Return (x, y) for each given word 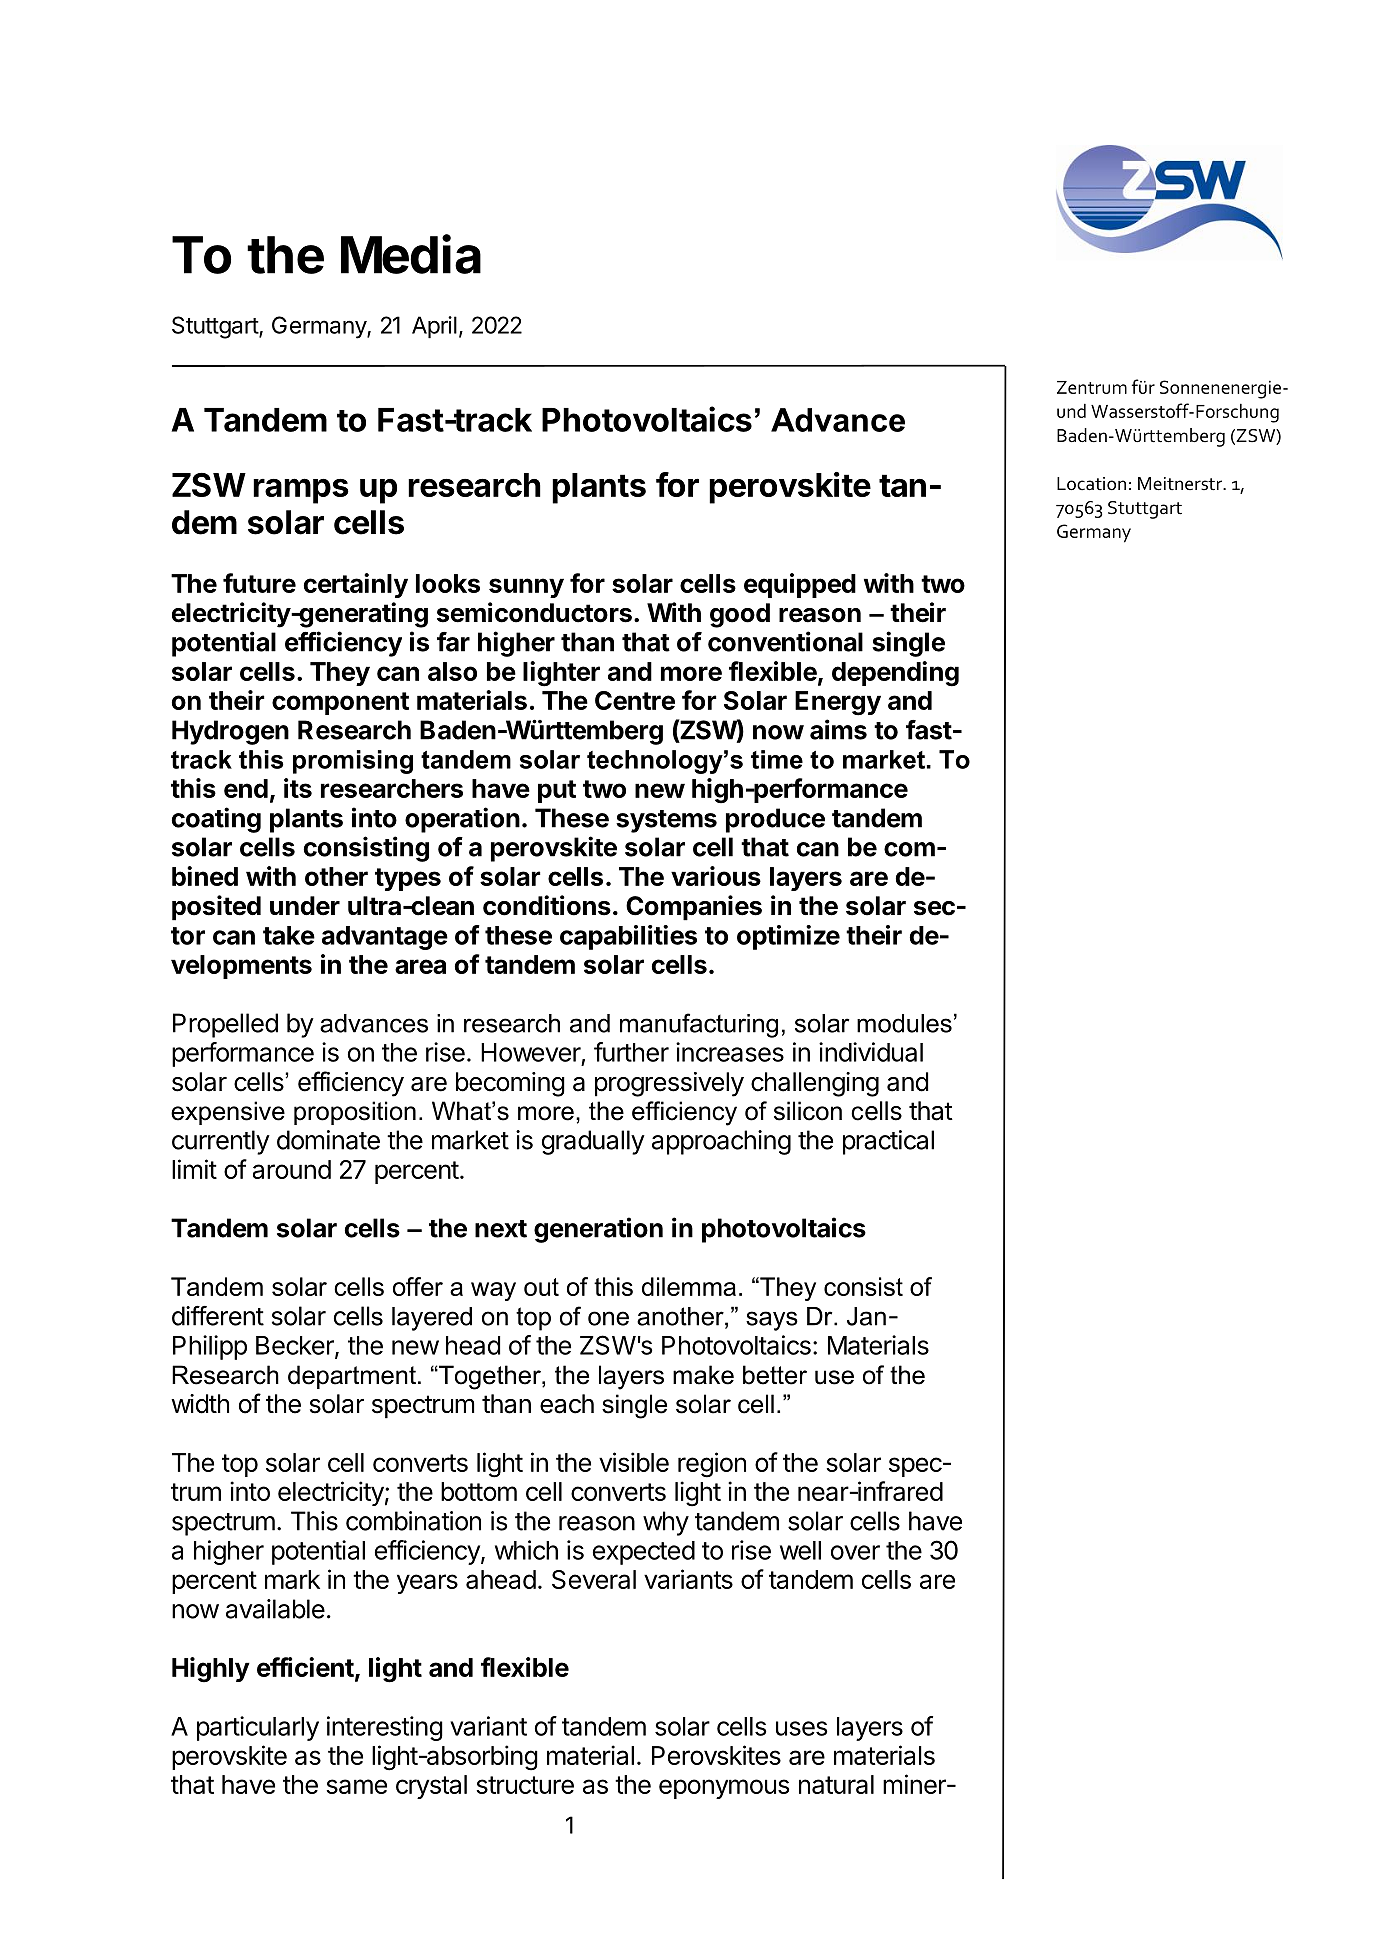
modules (904, 1023)
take (289, 935)
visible (634, 1462)
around (292, 1169)
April (434, 327)
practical (888, 1142)
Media (411, 254)
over (855, 1552)
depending (895, 674)
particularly (258, 1728)
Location (1091, 484)
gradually (593, 1142)
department (352, 1377)
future (259, 583)
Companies (694, 908)
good (740, 615)
